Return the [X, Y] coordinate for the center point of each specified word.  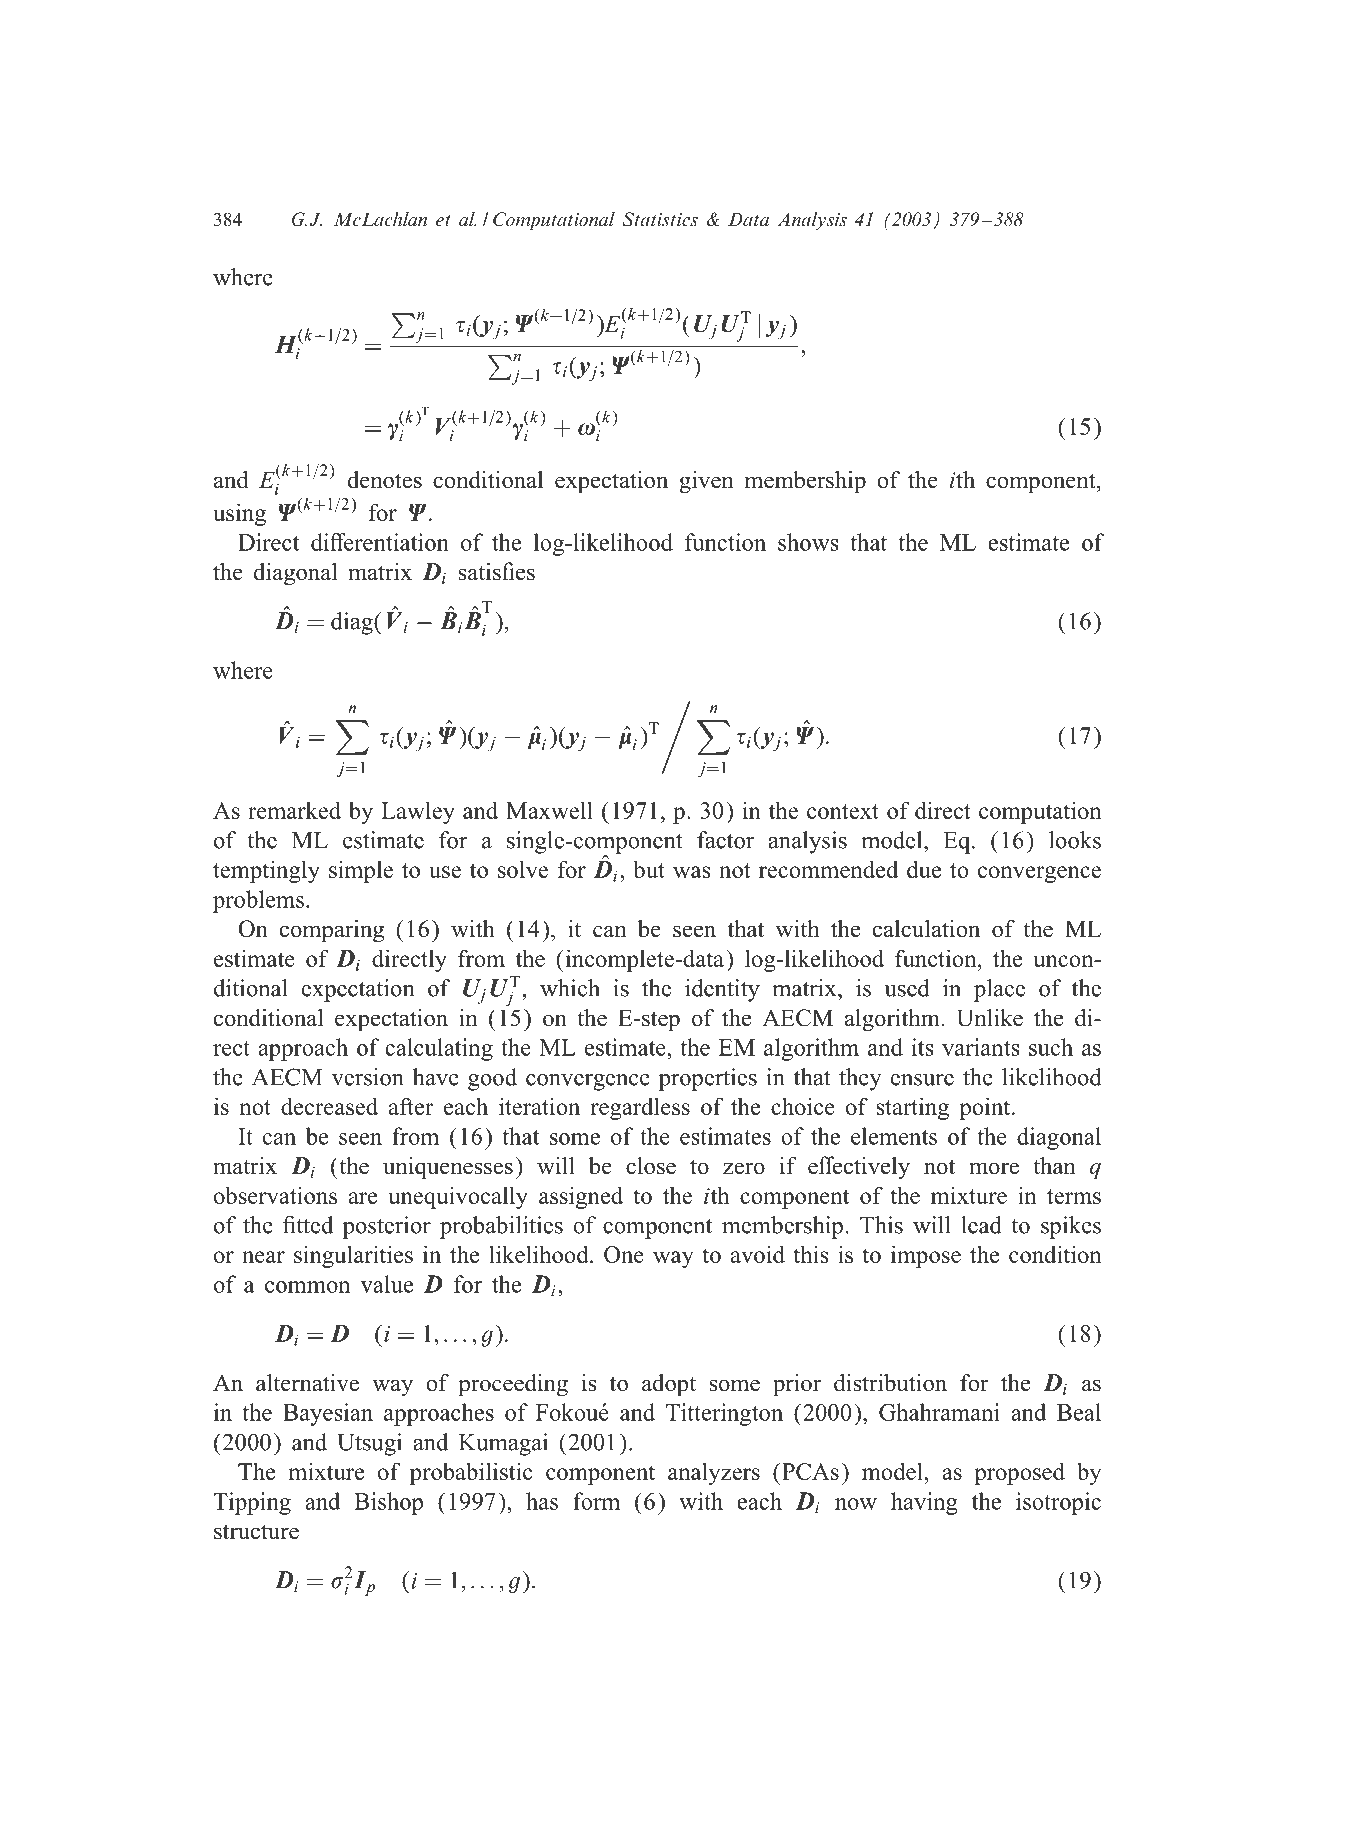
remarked [294, 810]
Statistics [660, 219]
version [368, 1077]
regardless [640, 1108]
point [986, 1108]
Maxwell [549, 810]
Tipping [252, 1503]
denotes [385, 480]
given [706, 482]
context [843, 811]
